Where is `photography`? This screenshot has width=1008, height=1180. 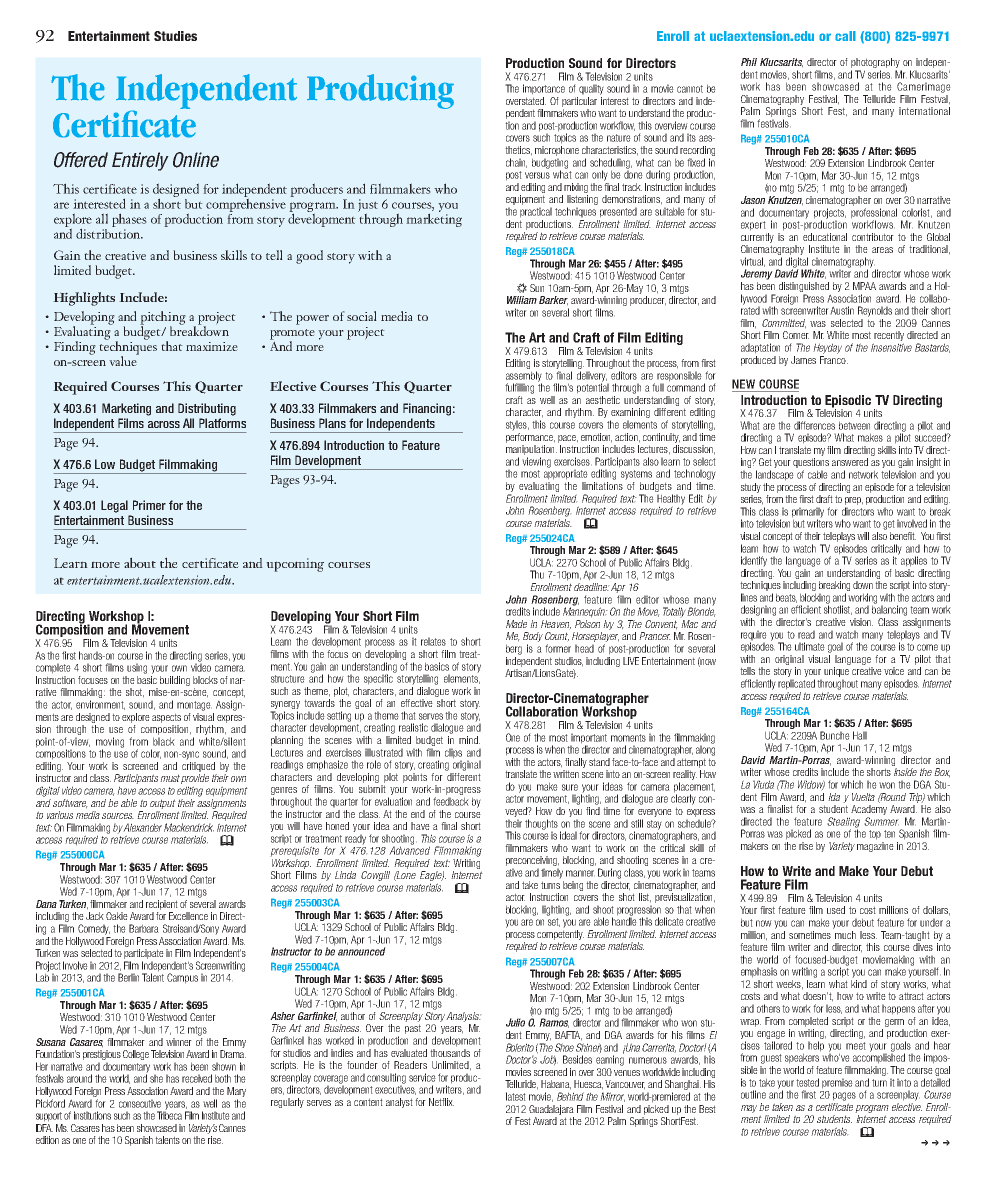 photography is located at coordinates (876, 64).
